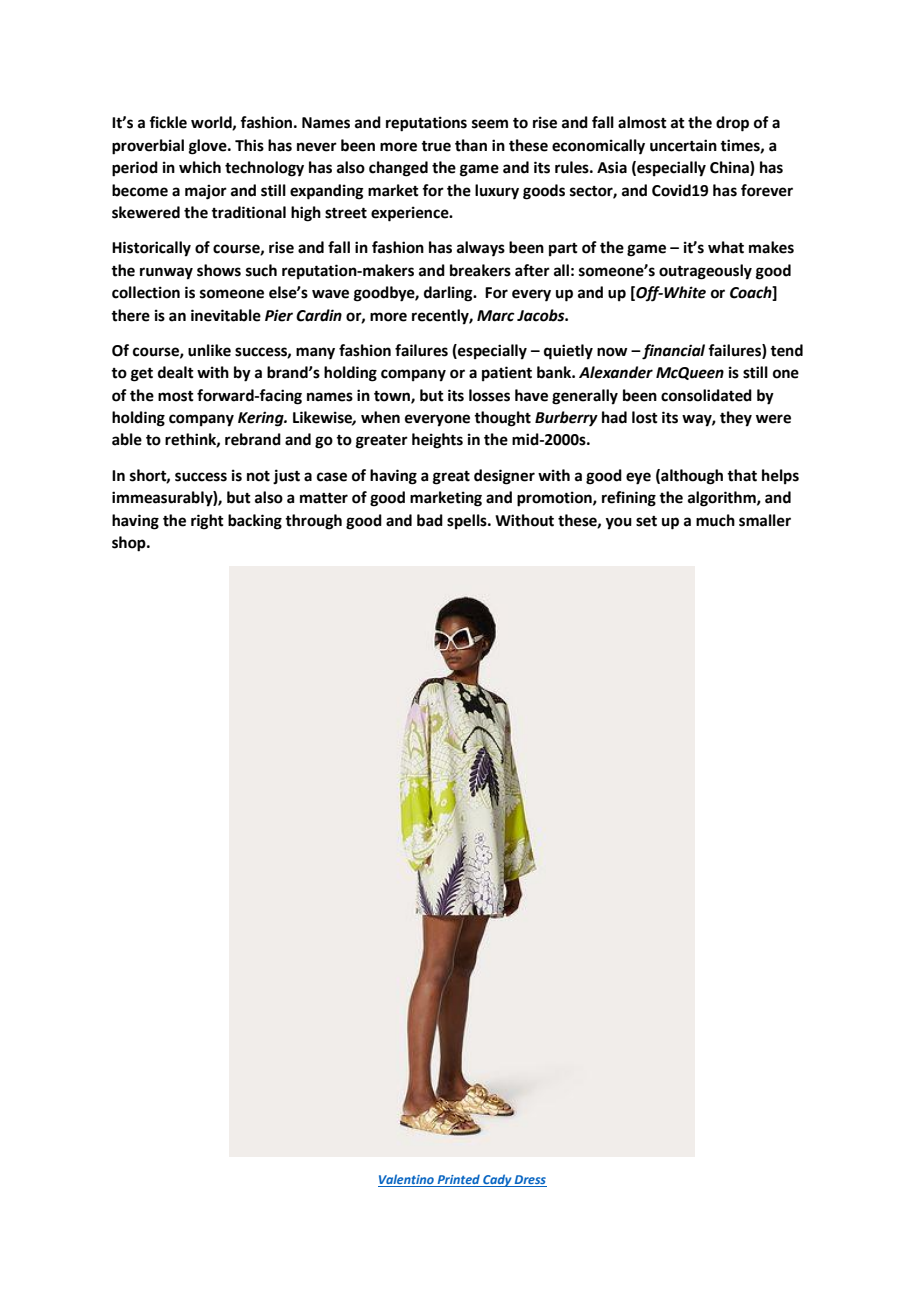 Image resolution: width=924 pixels, height=1308 pixels. What do you see at coordinates (715, 520) in the page?
I see `much` at bounding box center [715, 520].
